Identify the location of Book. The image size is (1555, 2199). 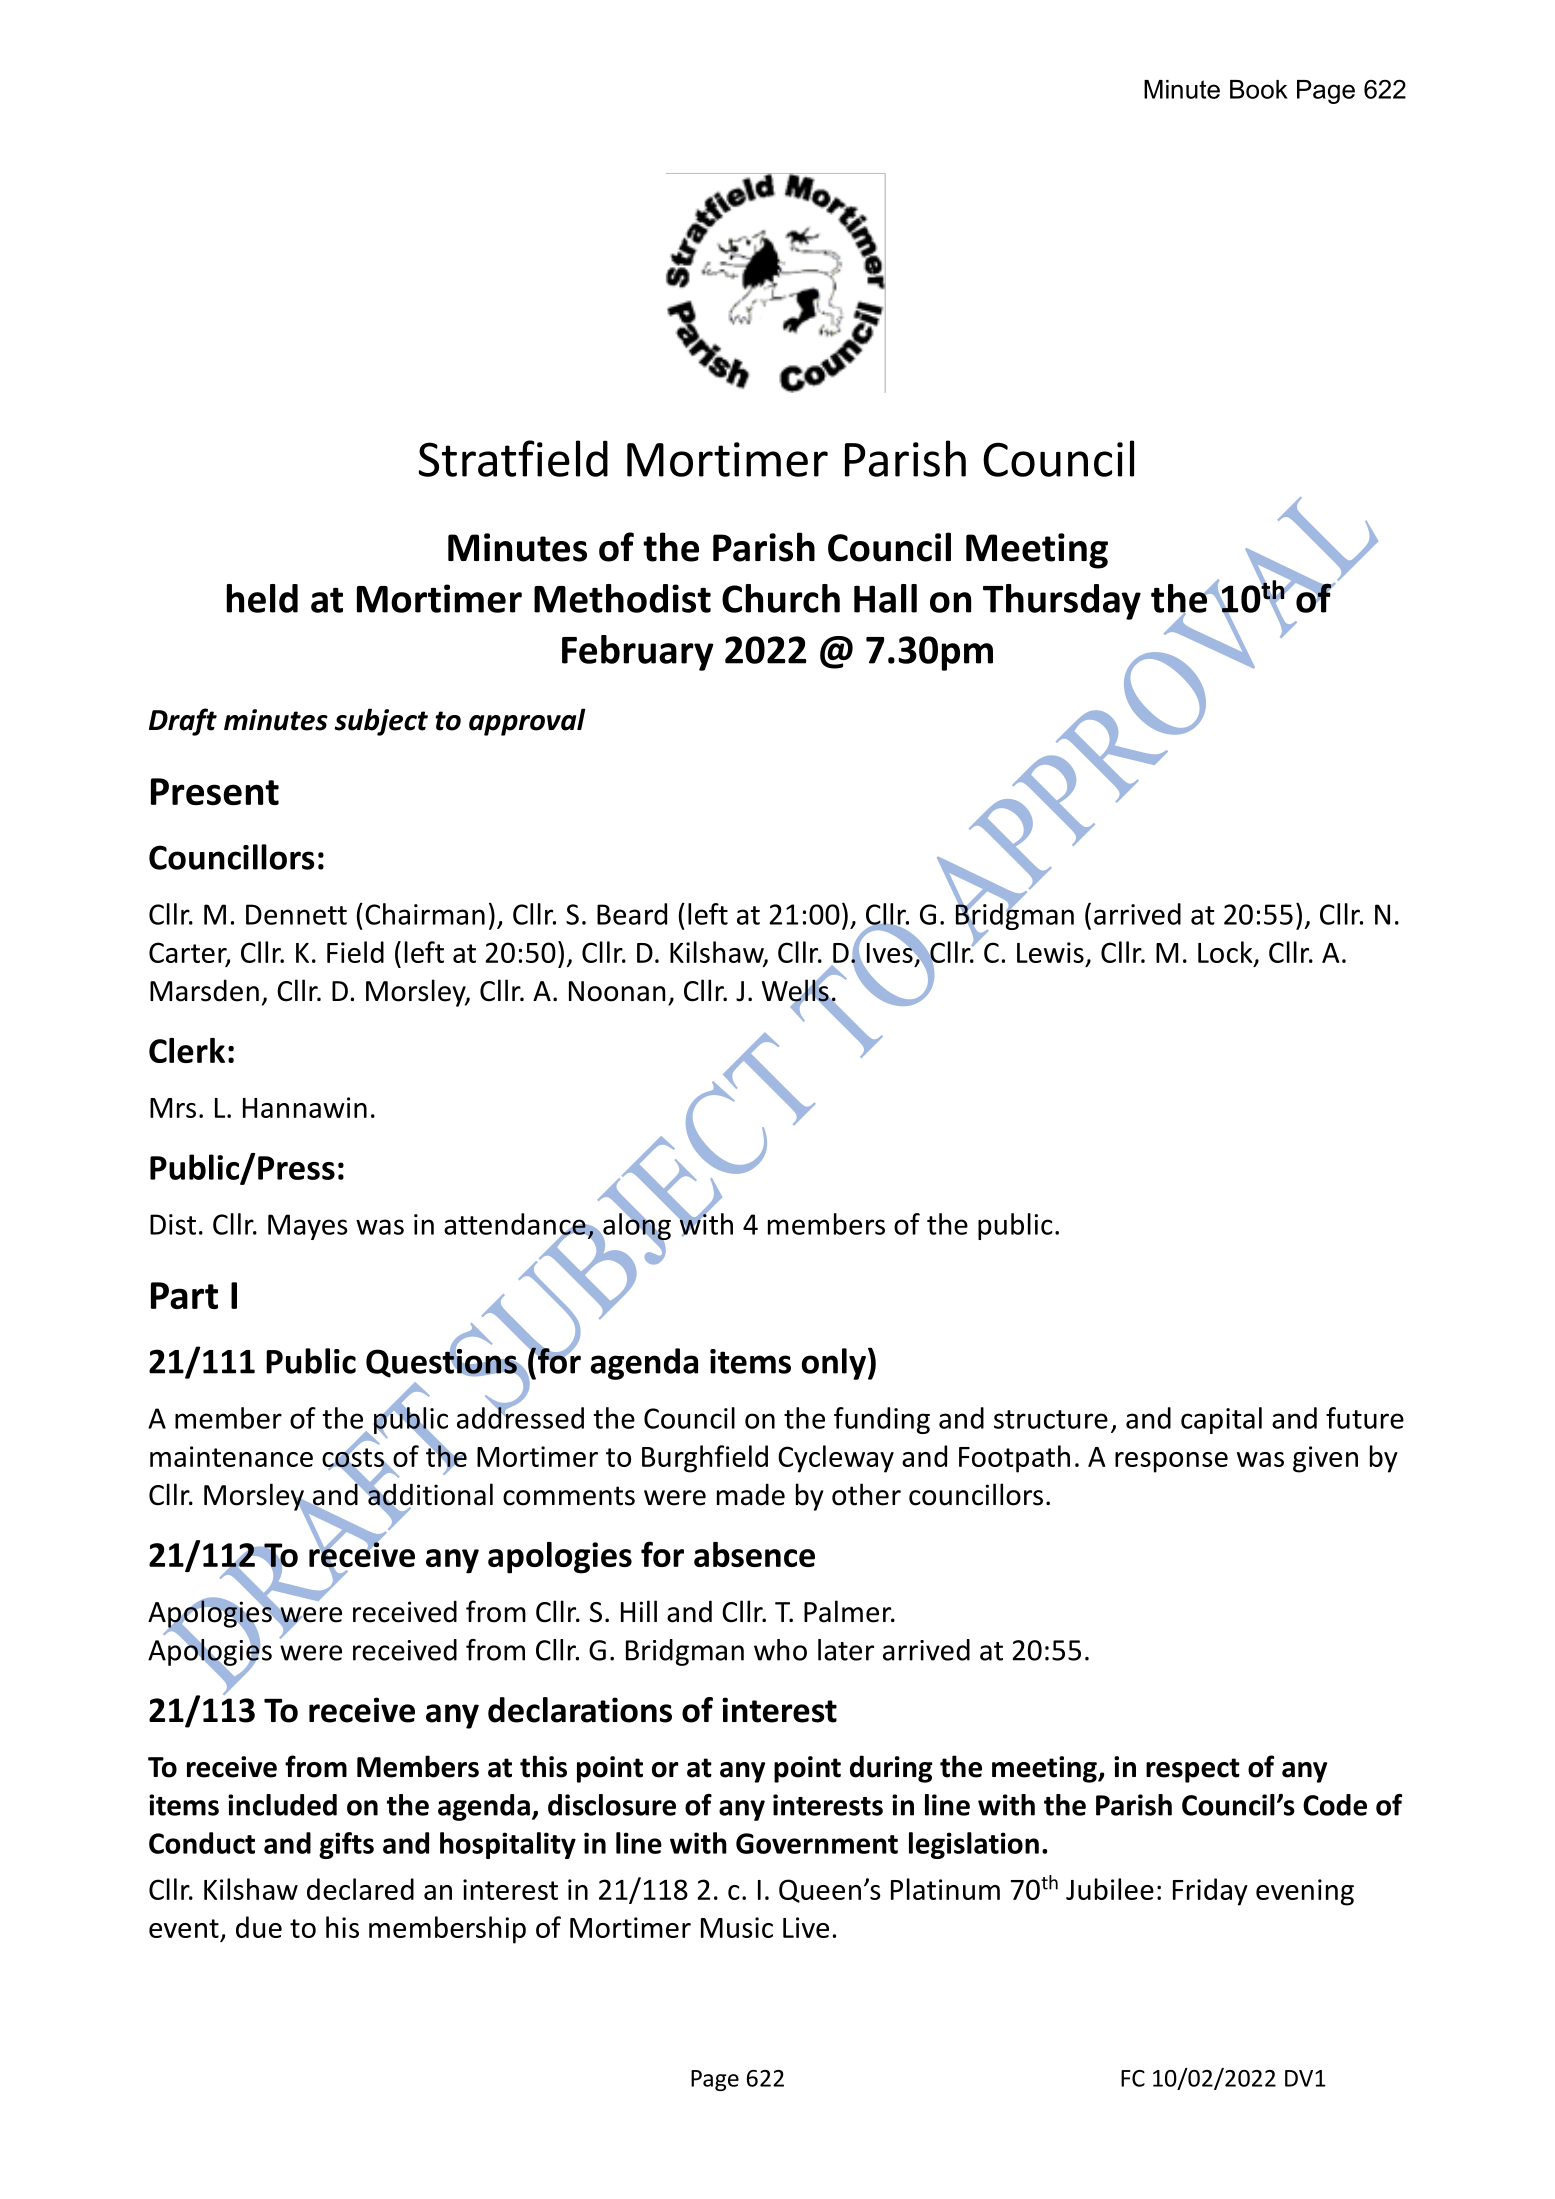
(1259, 89).
